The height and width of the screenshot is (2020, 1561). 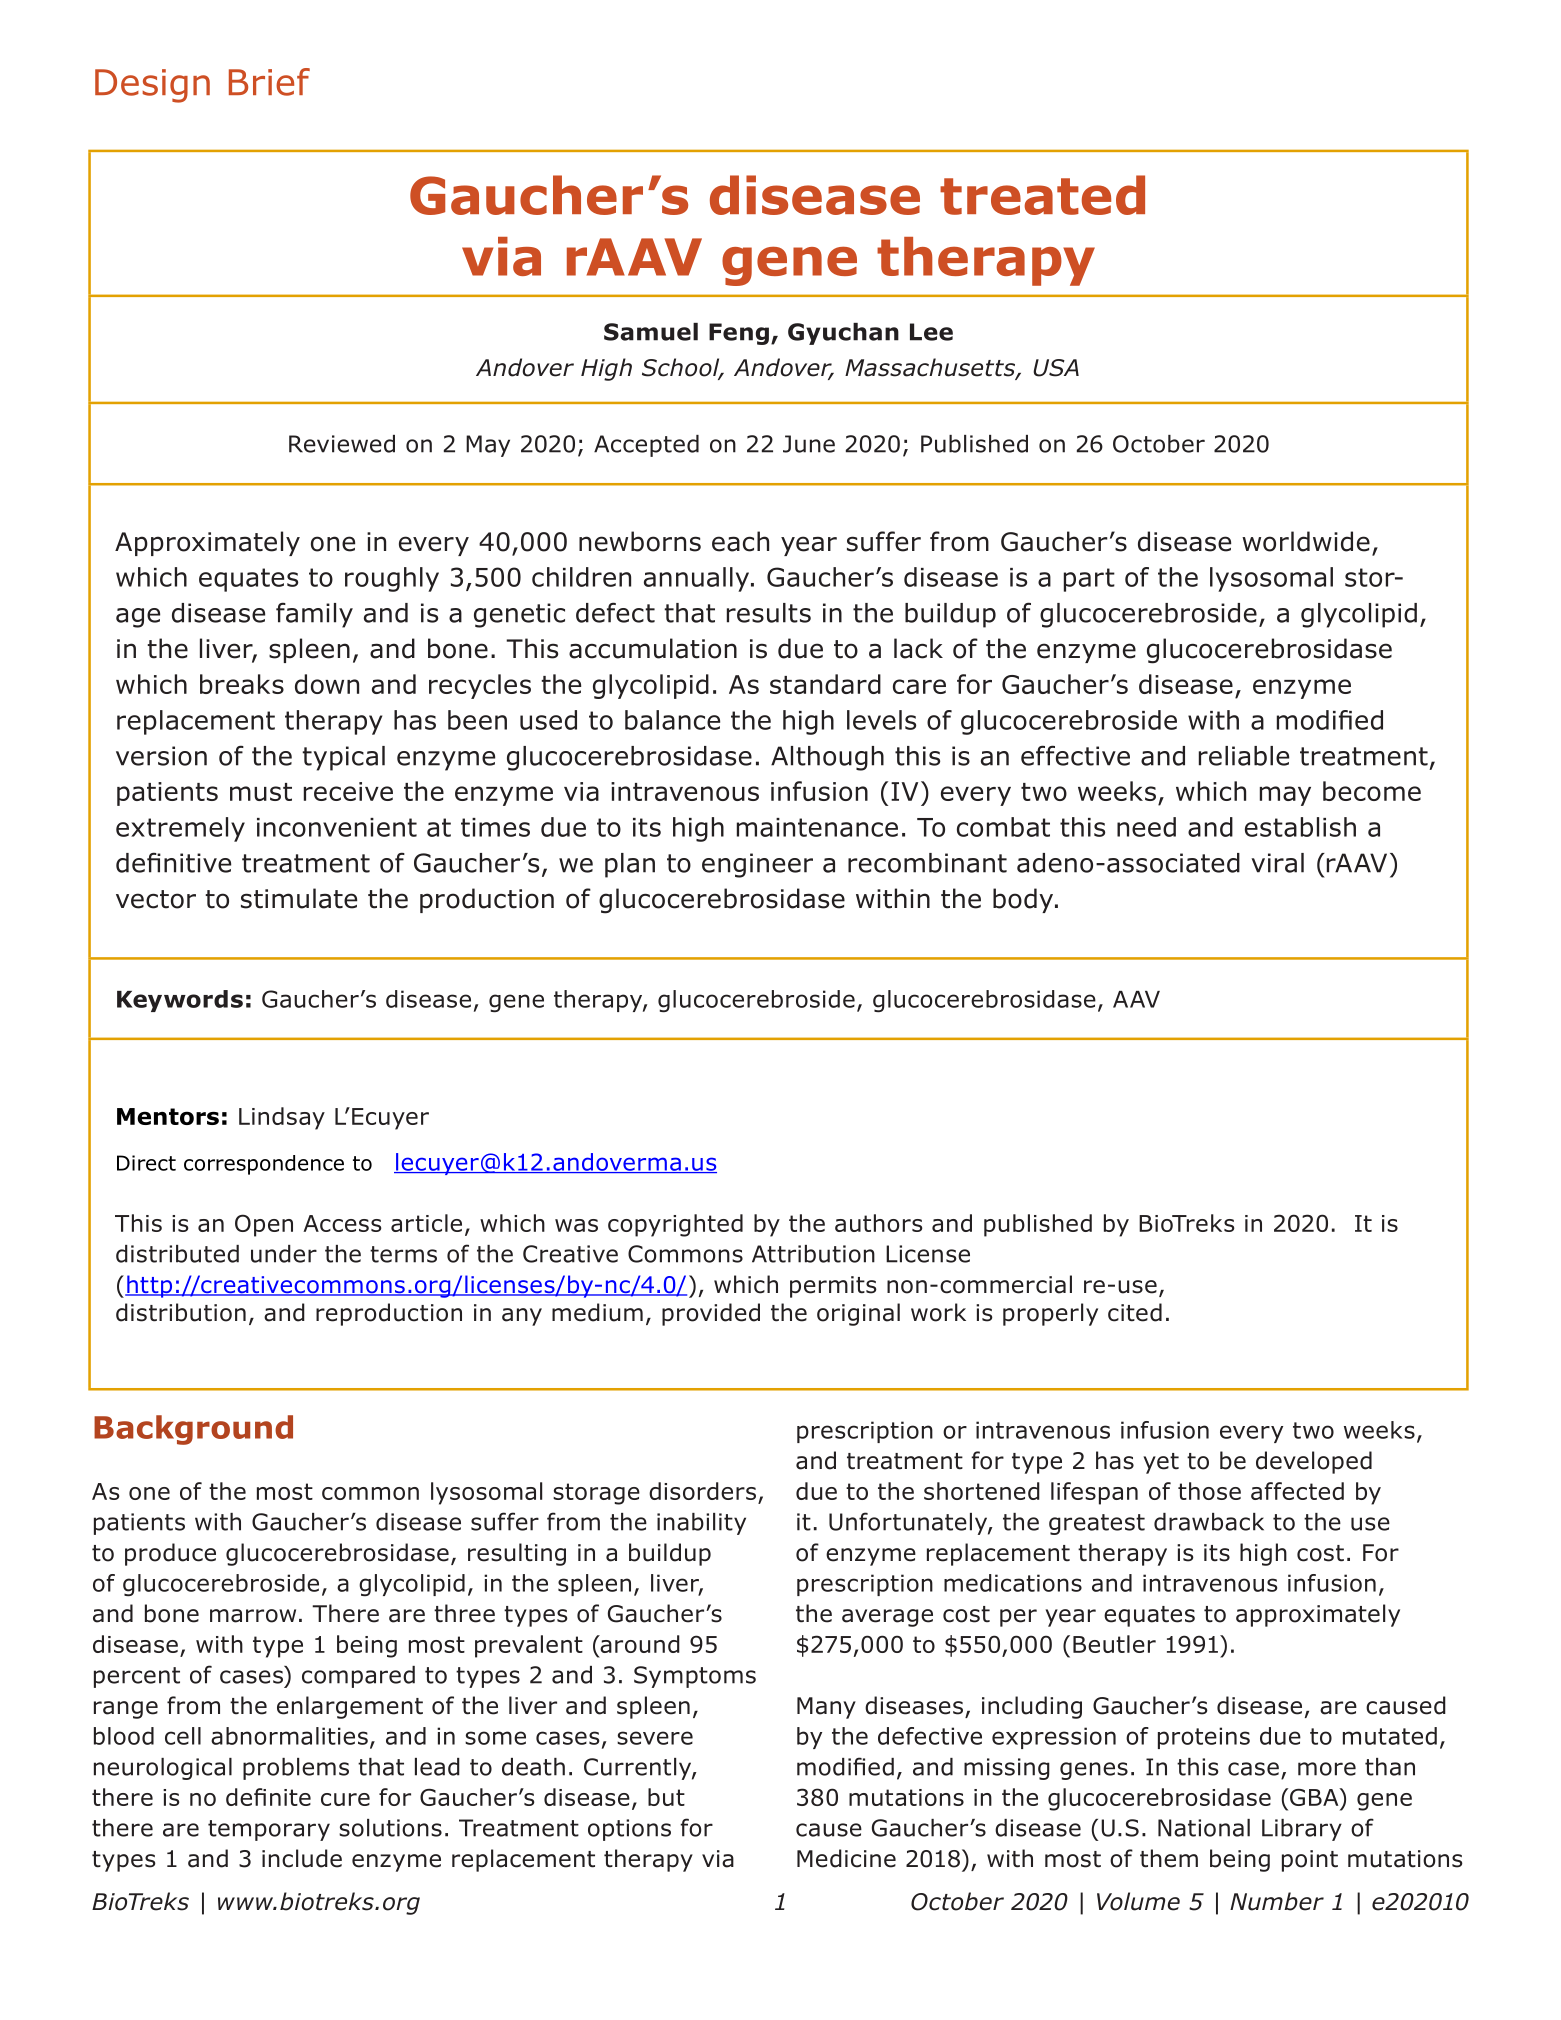 What do you see at coordinates (1204, 1828) in the screenshot?
I see `National` at bounding box center [1204, 1828].
